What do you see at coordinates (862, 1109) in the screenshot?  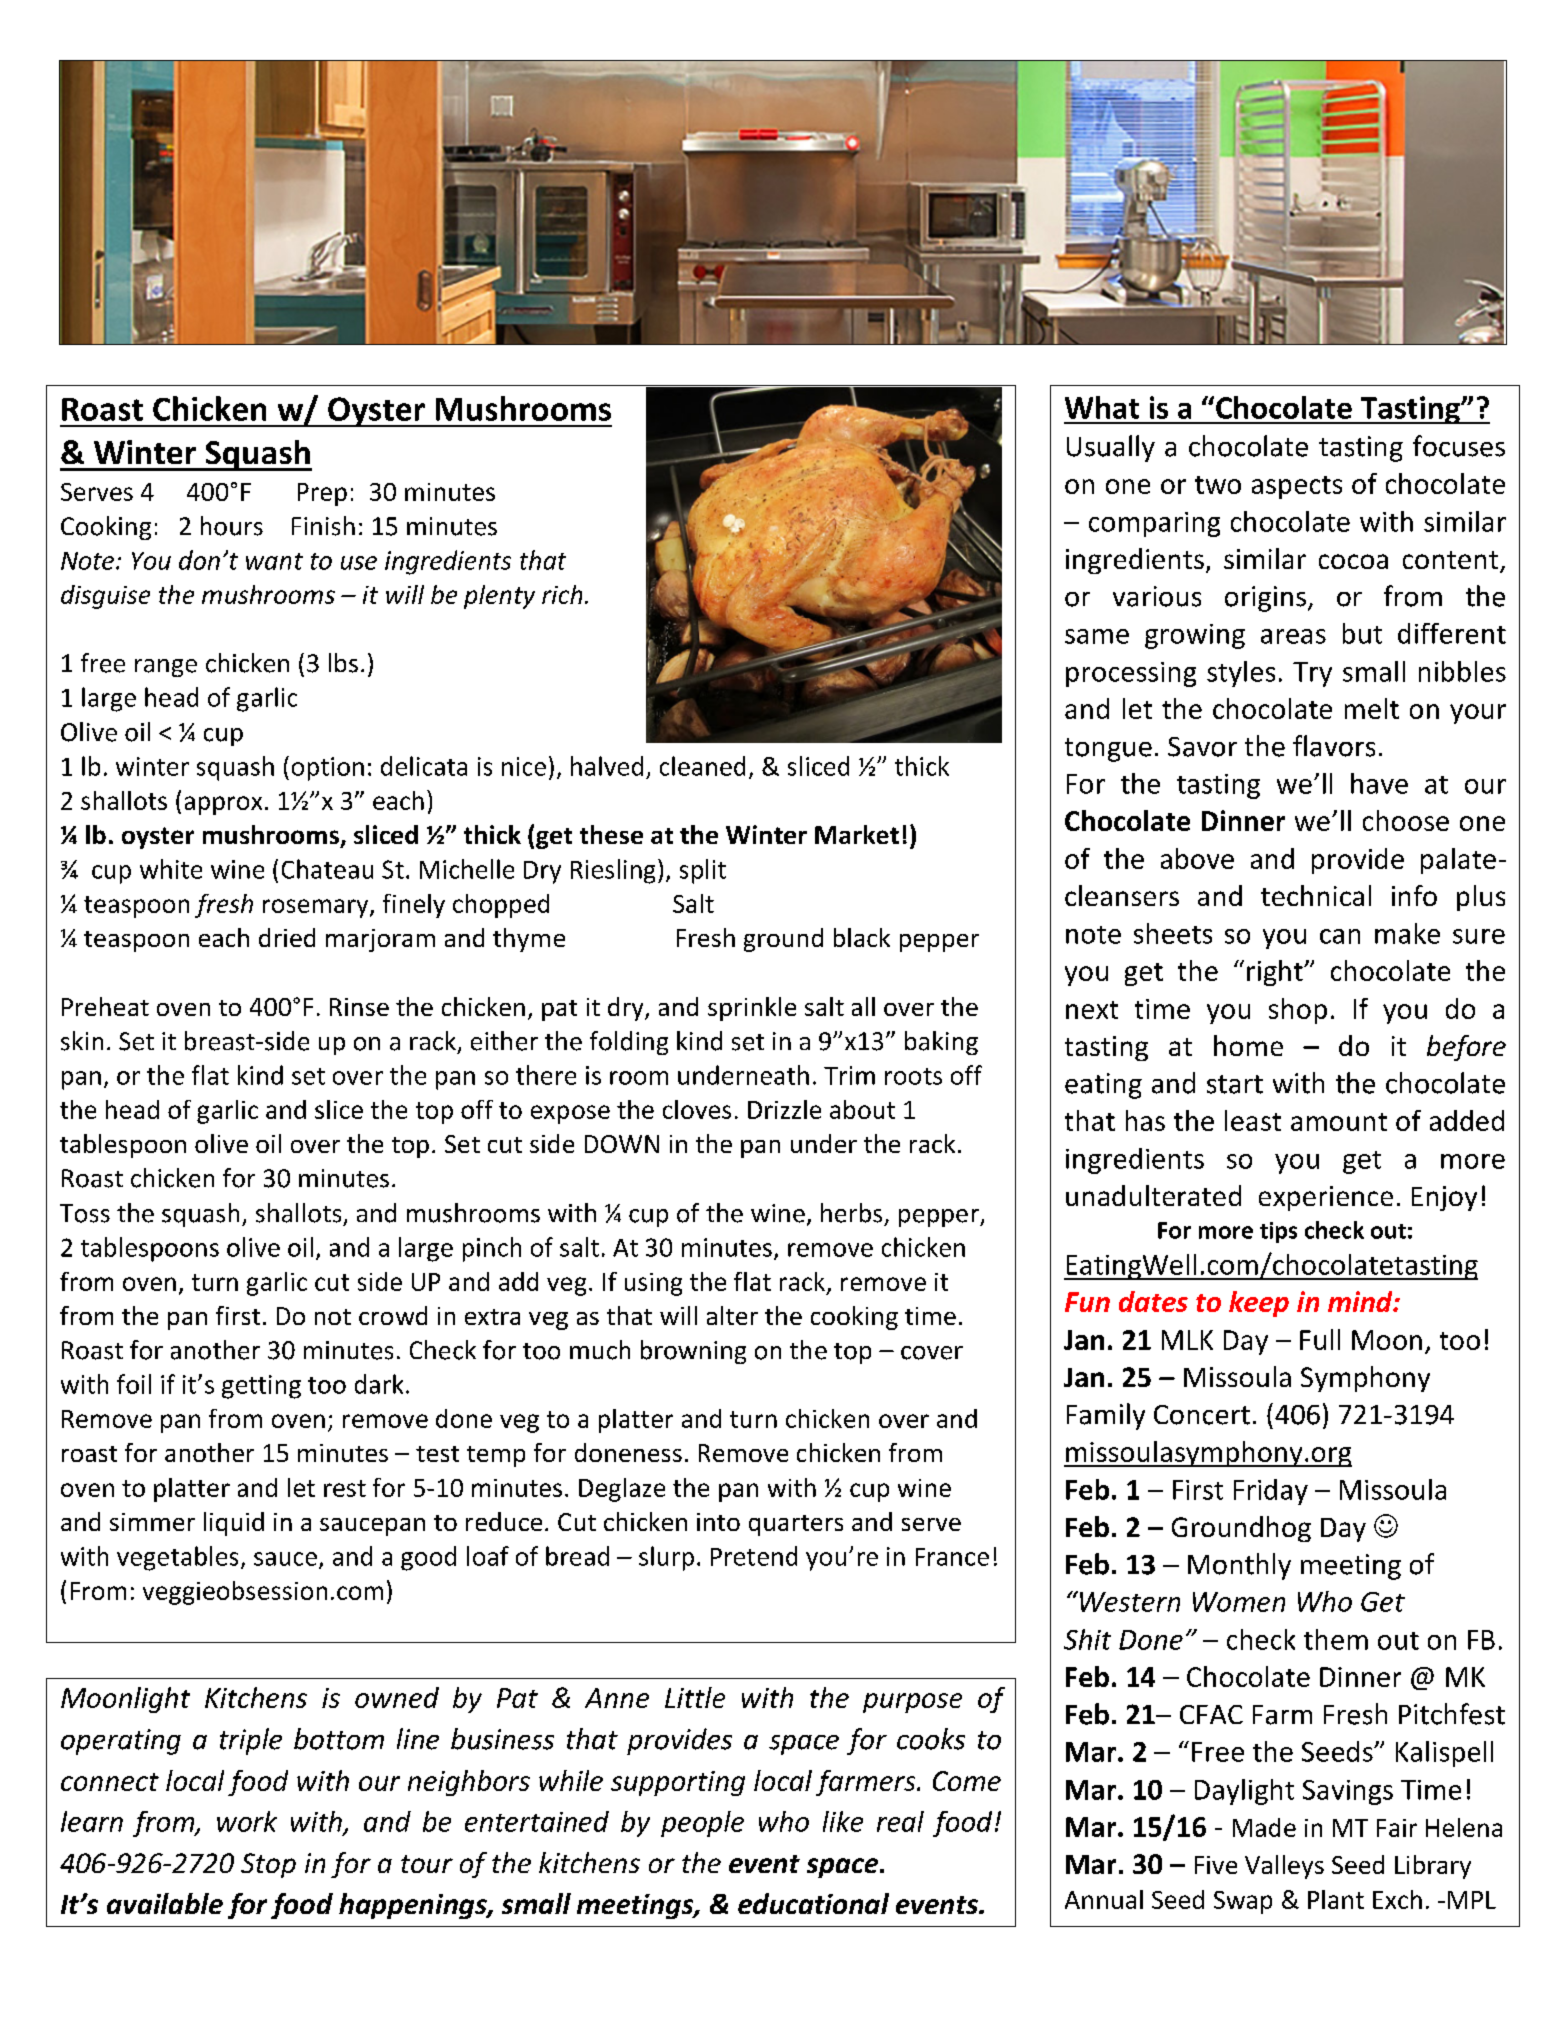 I see `about` at bounding box center [862, 1109].
